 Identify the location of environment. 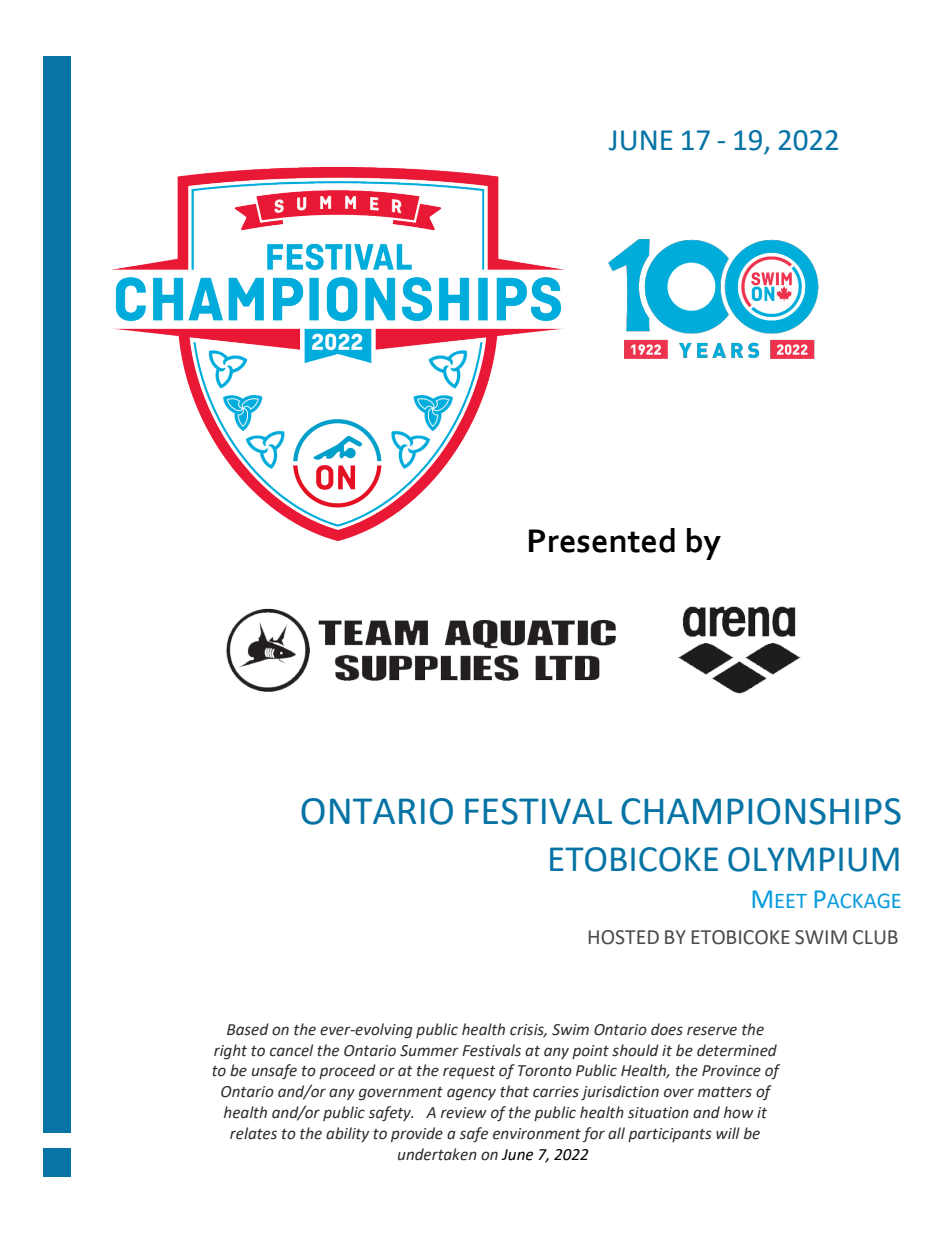
(537, 1134).
